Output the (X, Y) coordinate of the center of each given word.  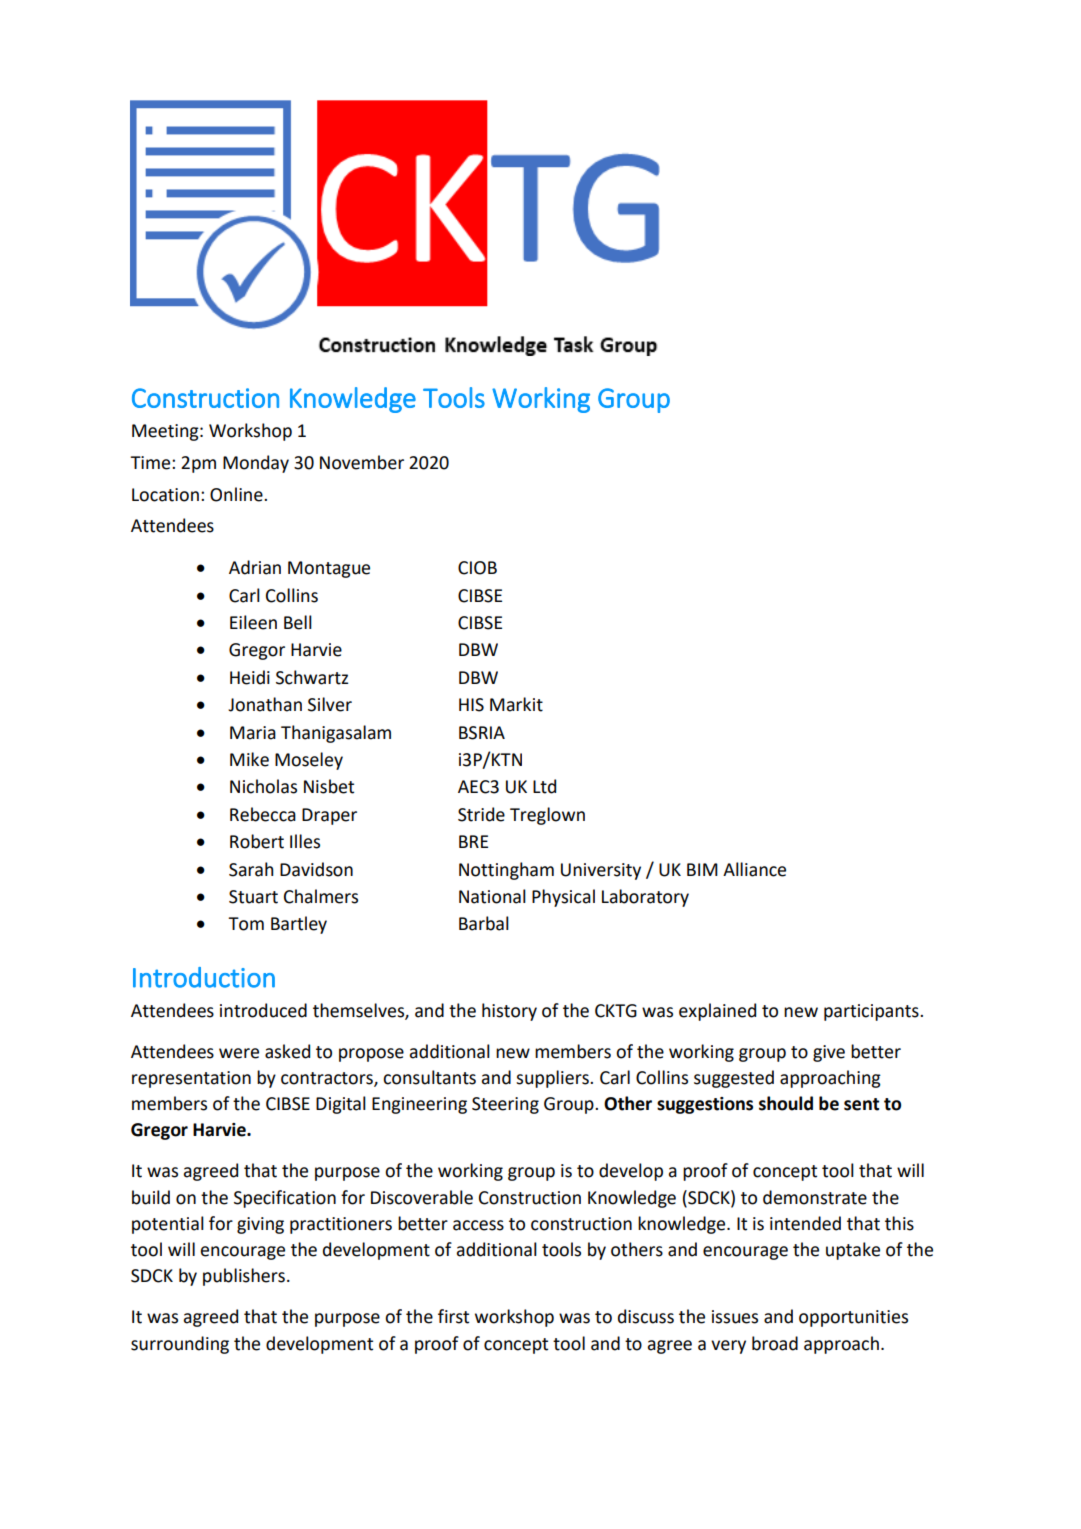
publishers (244, 1277)
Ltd (544, 786)
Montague (329, 569)
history (509, 1012)
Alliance (754, 869)
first (453, 1316)
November (362, 462)
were (239, 1053)
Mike (249, 759)
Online (237, 494)
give (829, 1053)
